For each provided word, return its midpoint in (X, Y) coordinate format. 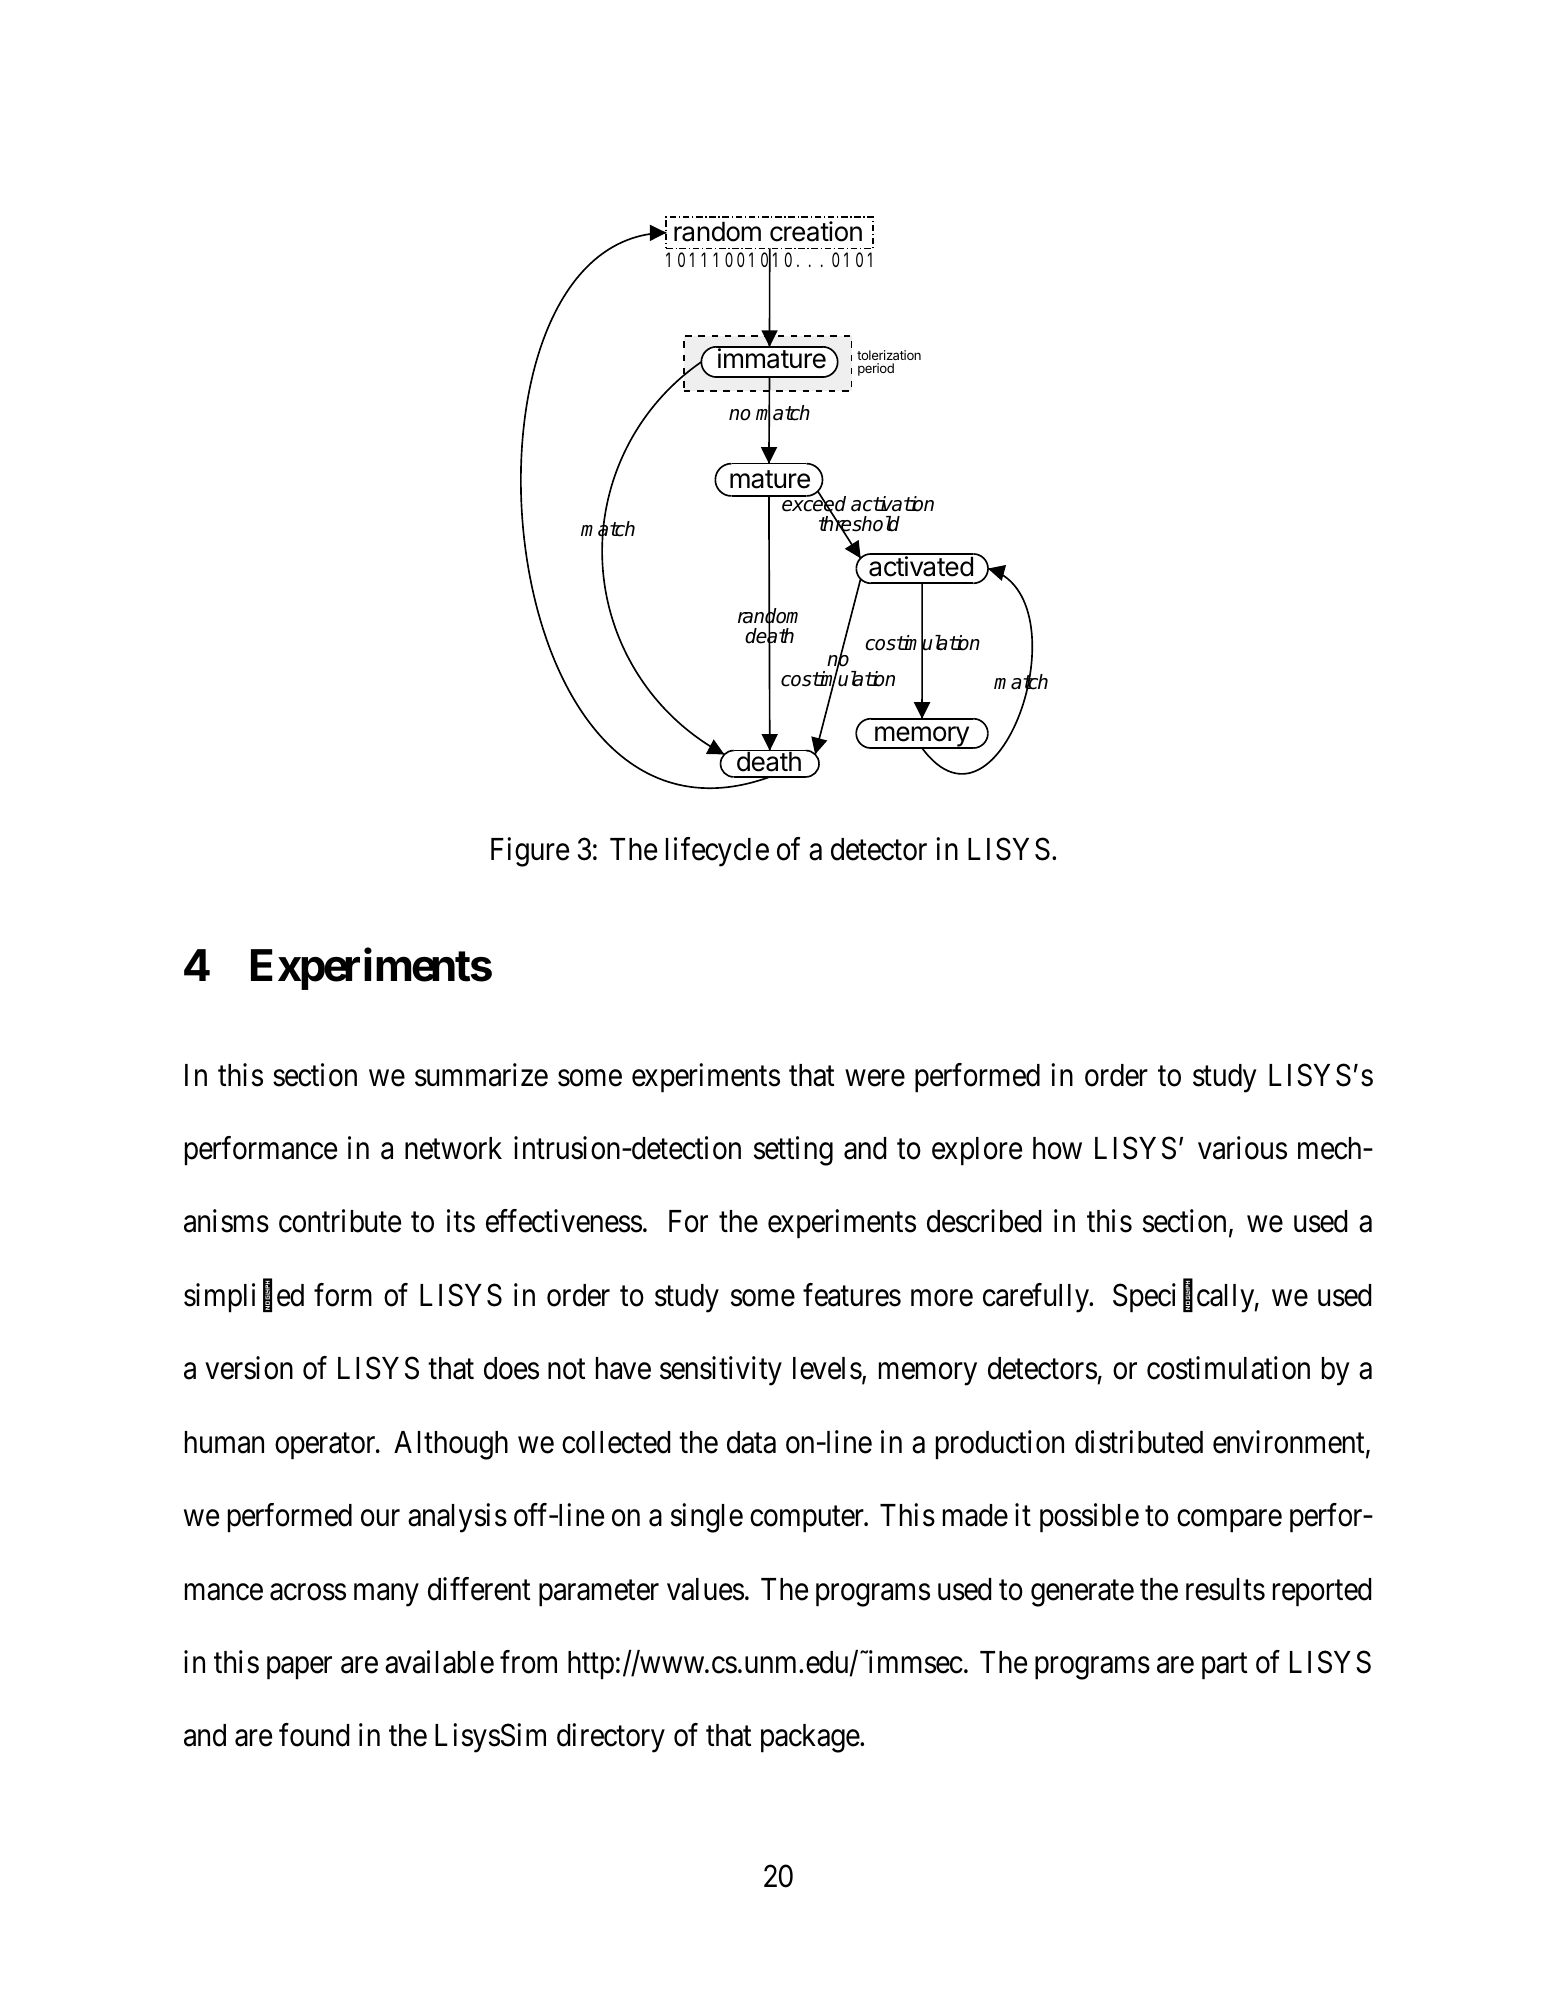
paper (299, 1668)
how (1057, 1148)
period (876, 369)
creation (816, 231)
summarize (481, 1075)
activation (892, 504)
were (875, 1078)
